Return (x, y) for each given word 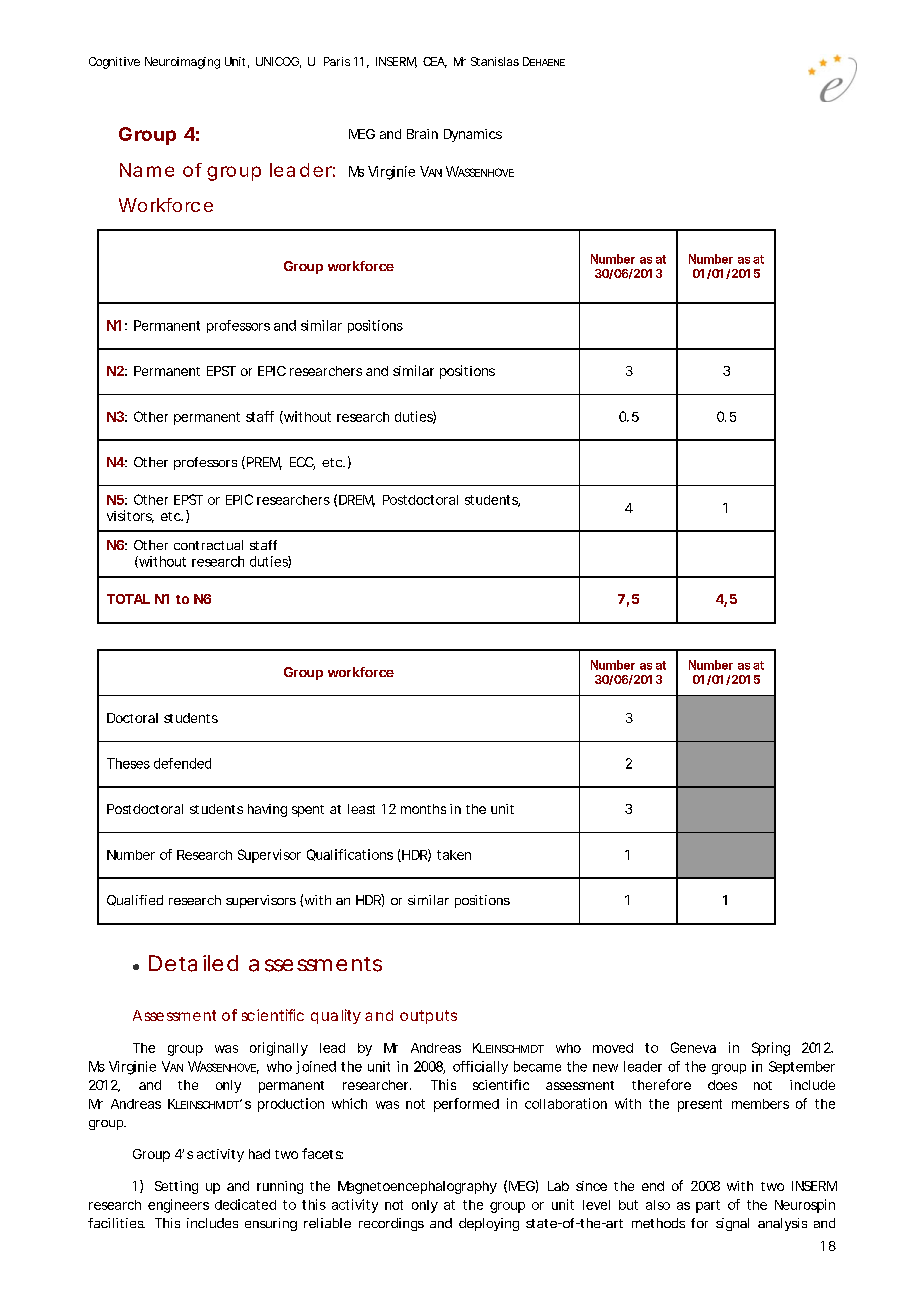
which (349, 1103)
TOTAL (128, 599)
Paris (337, 61)
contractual (208, 545)
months (423, 809)
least (361, 809)
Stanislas (495, 61)
